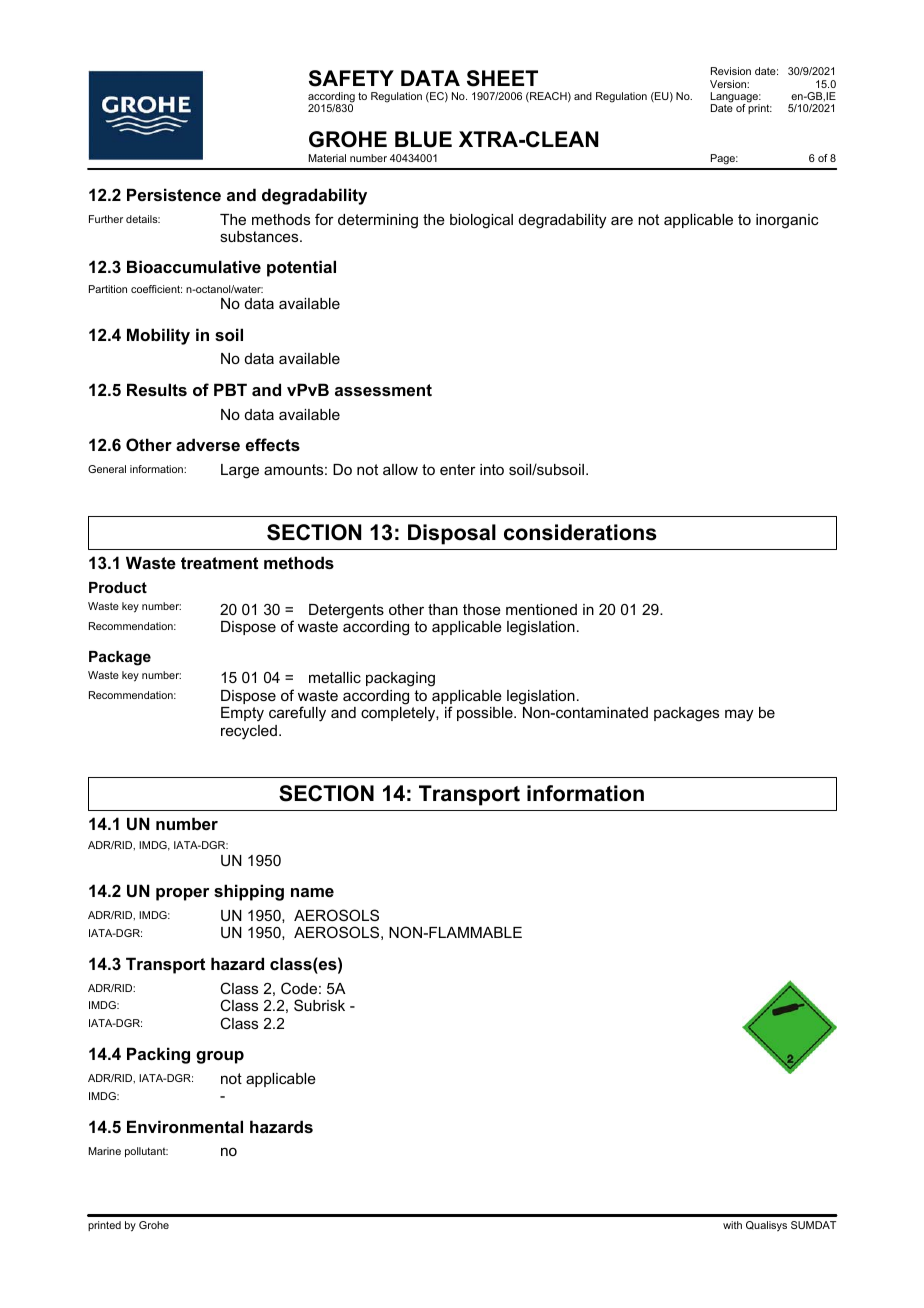 The image size is (924, 1308). I want to click on may, so click(739, 715).
